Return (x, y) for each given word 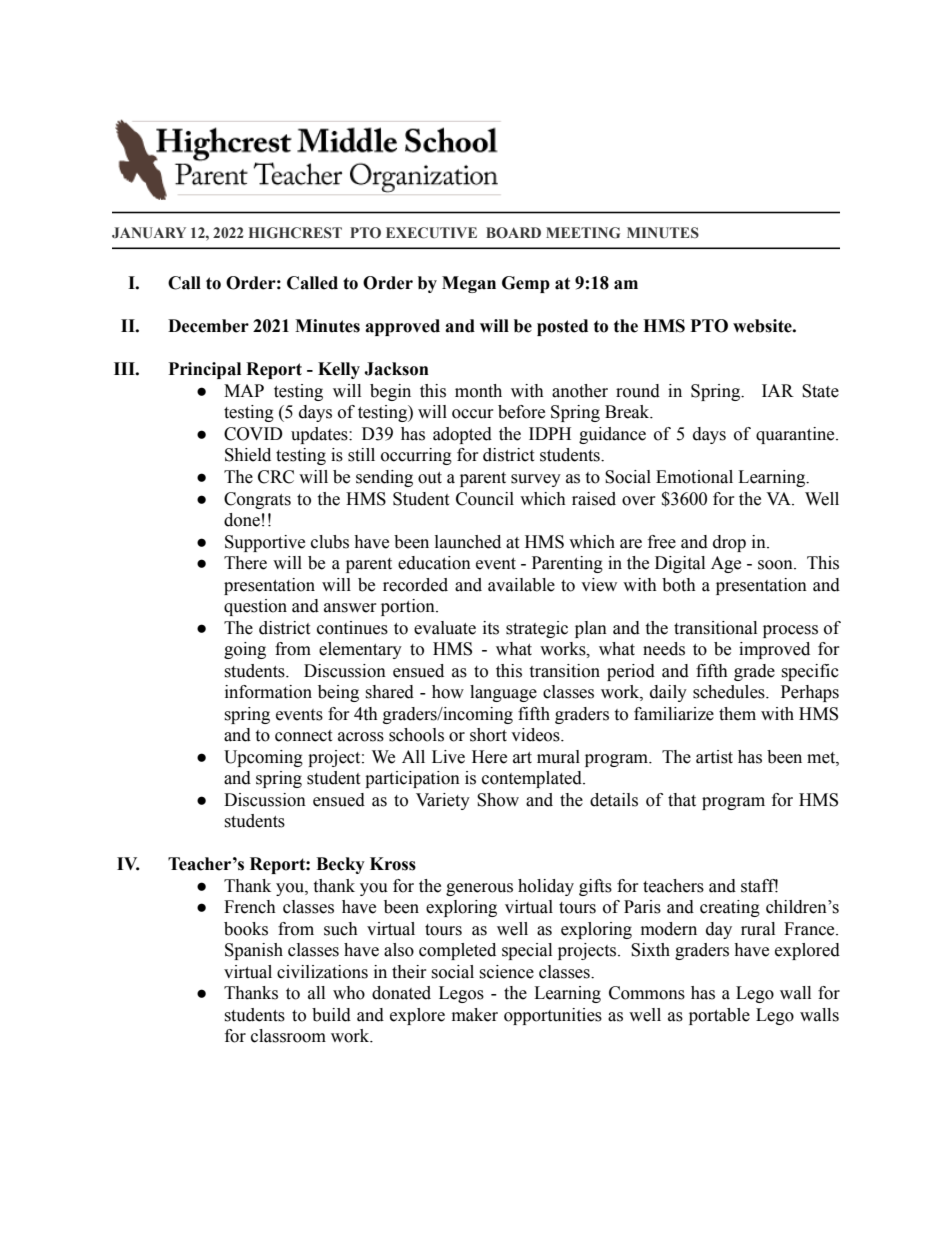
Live (448, 757)
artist (714, 757)
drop (729, 543)
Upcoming (263, 758)
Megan (469, 284)
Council (485, 499)
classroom (288, 1036)
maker (475, 1015)
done (242, 520)
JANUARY (149, 233)
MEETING (583, 233)
